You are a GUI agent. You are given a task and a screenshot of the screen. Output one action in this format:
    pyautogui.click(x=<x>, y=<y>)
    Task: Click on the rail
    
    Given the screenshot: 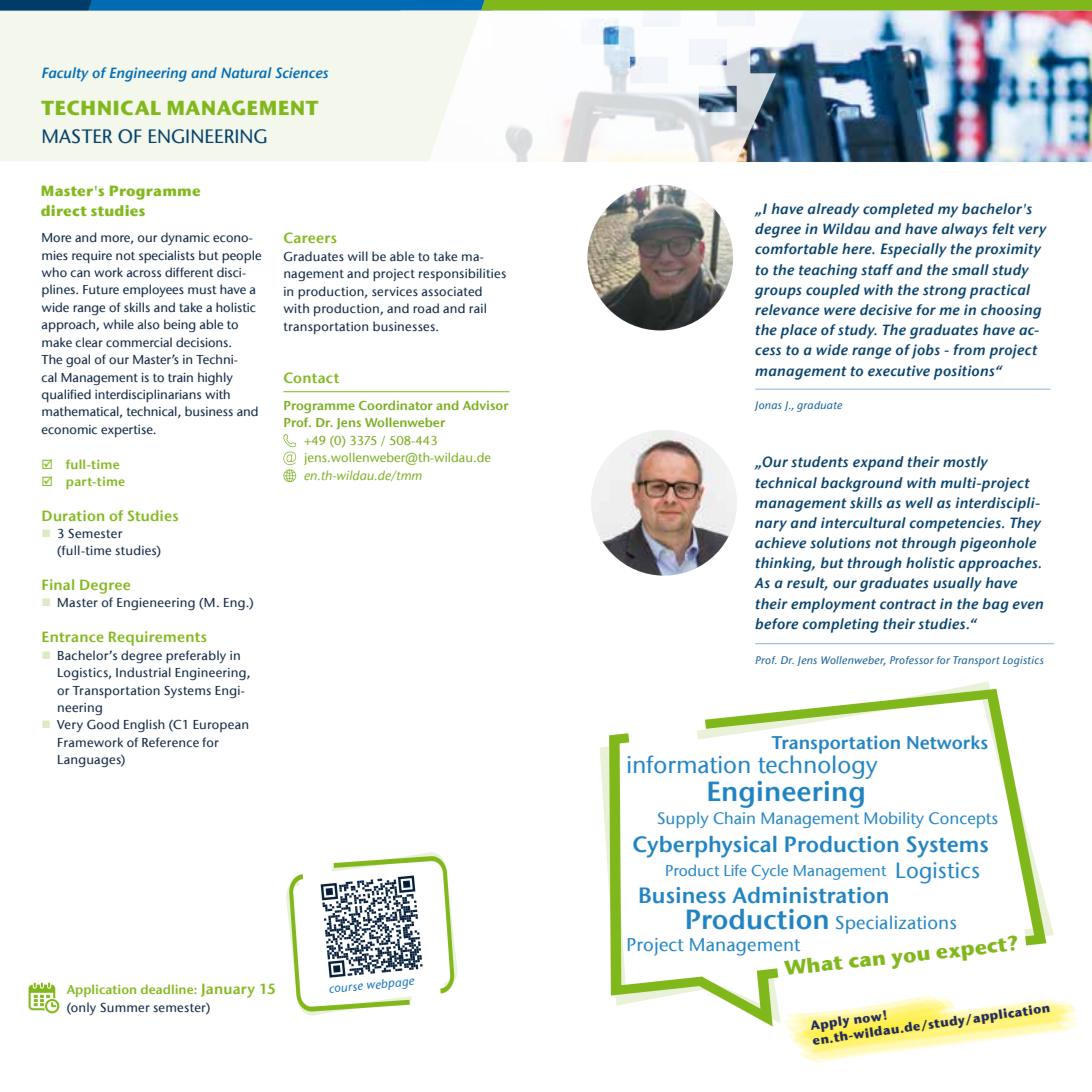 What is the action you would take?
    pyautogui.click(x=477, y=308)
